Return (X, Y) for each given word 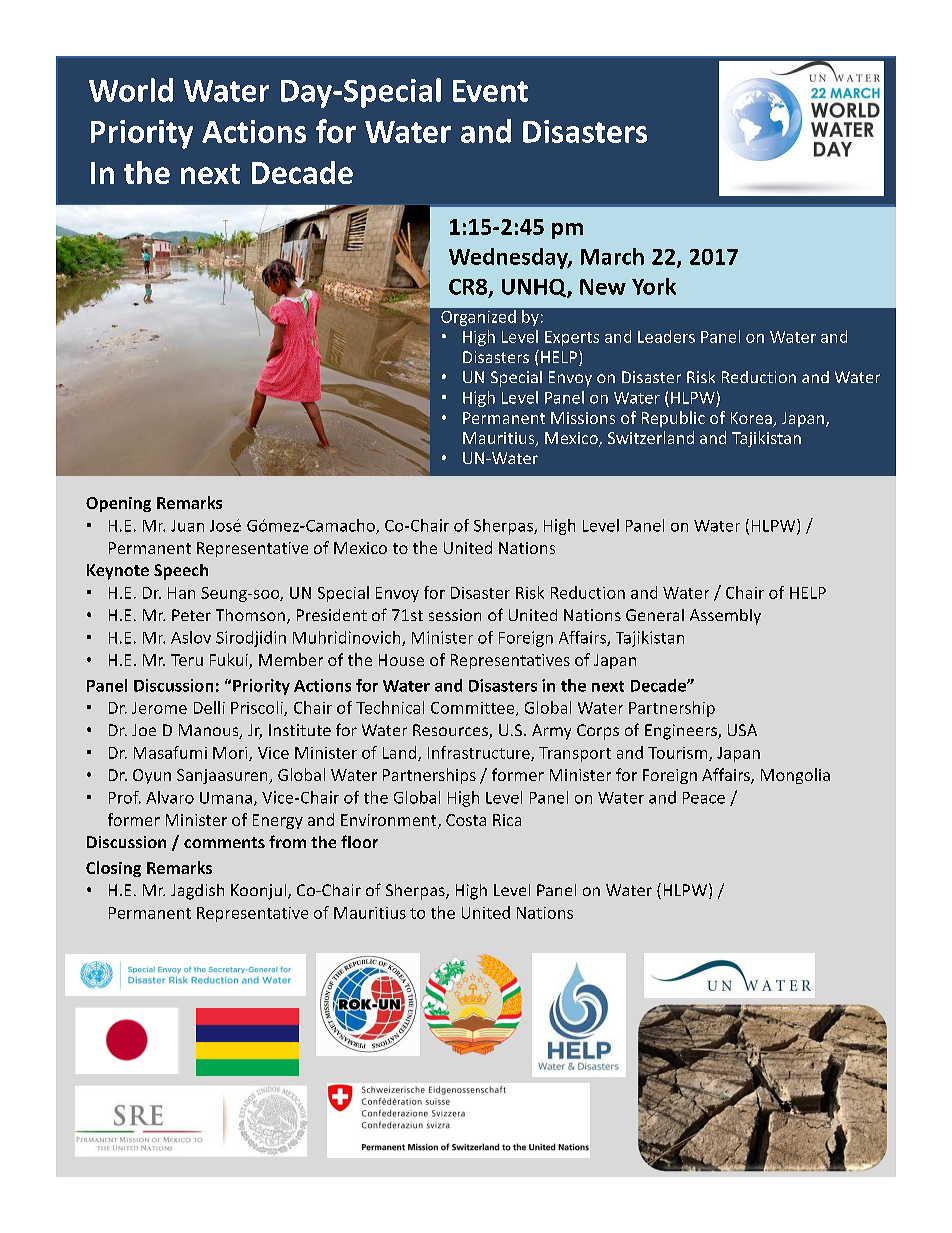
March (612, 256)
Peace (704, 798)
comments (224, 842)
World (131, 90)
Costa (466, 820)
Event (490, 91)
